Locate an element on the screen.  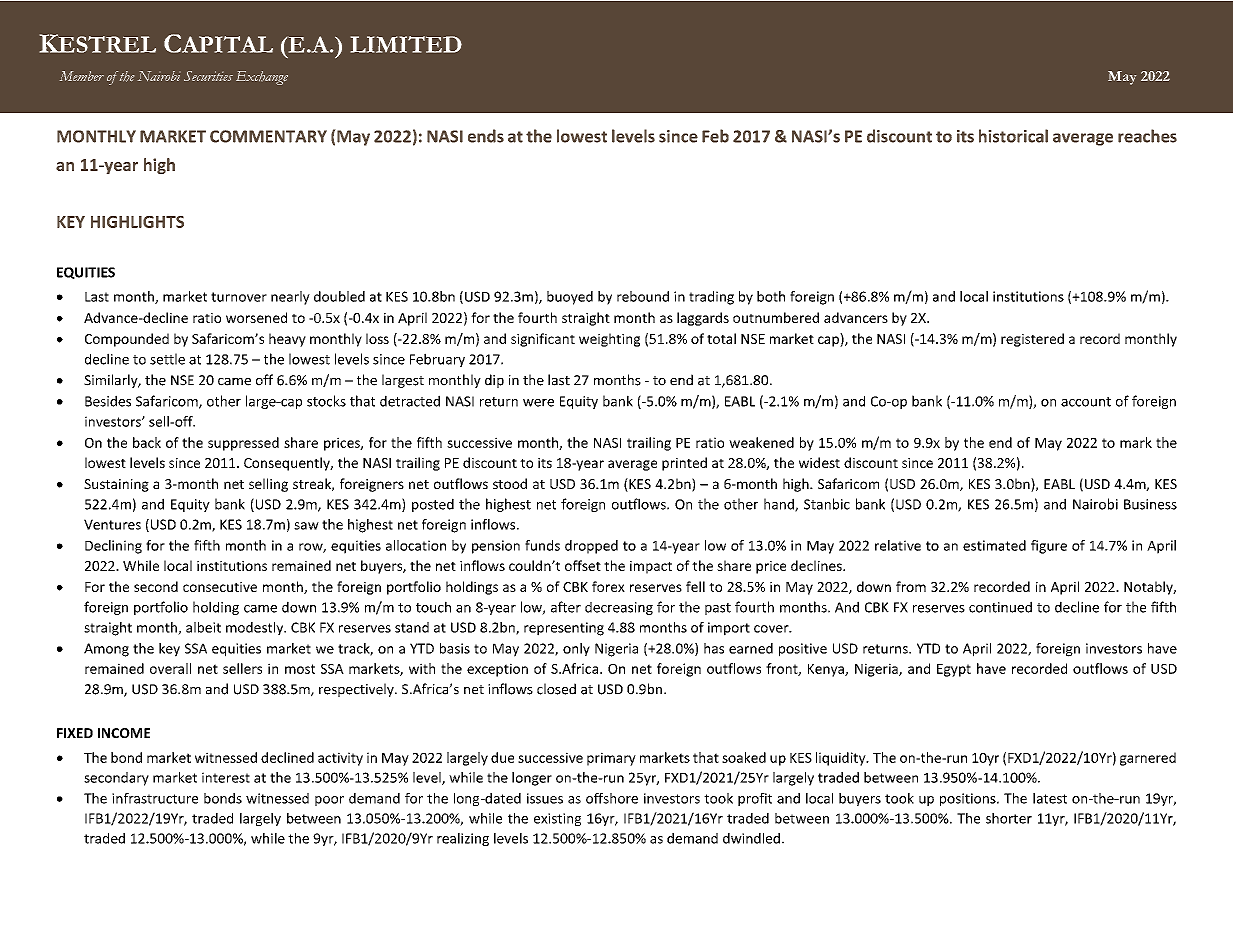
account is located at coordinates (1086, 402).
